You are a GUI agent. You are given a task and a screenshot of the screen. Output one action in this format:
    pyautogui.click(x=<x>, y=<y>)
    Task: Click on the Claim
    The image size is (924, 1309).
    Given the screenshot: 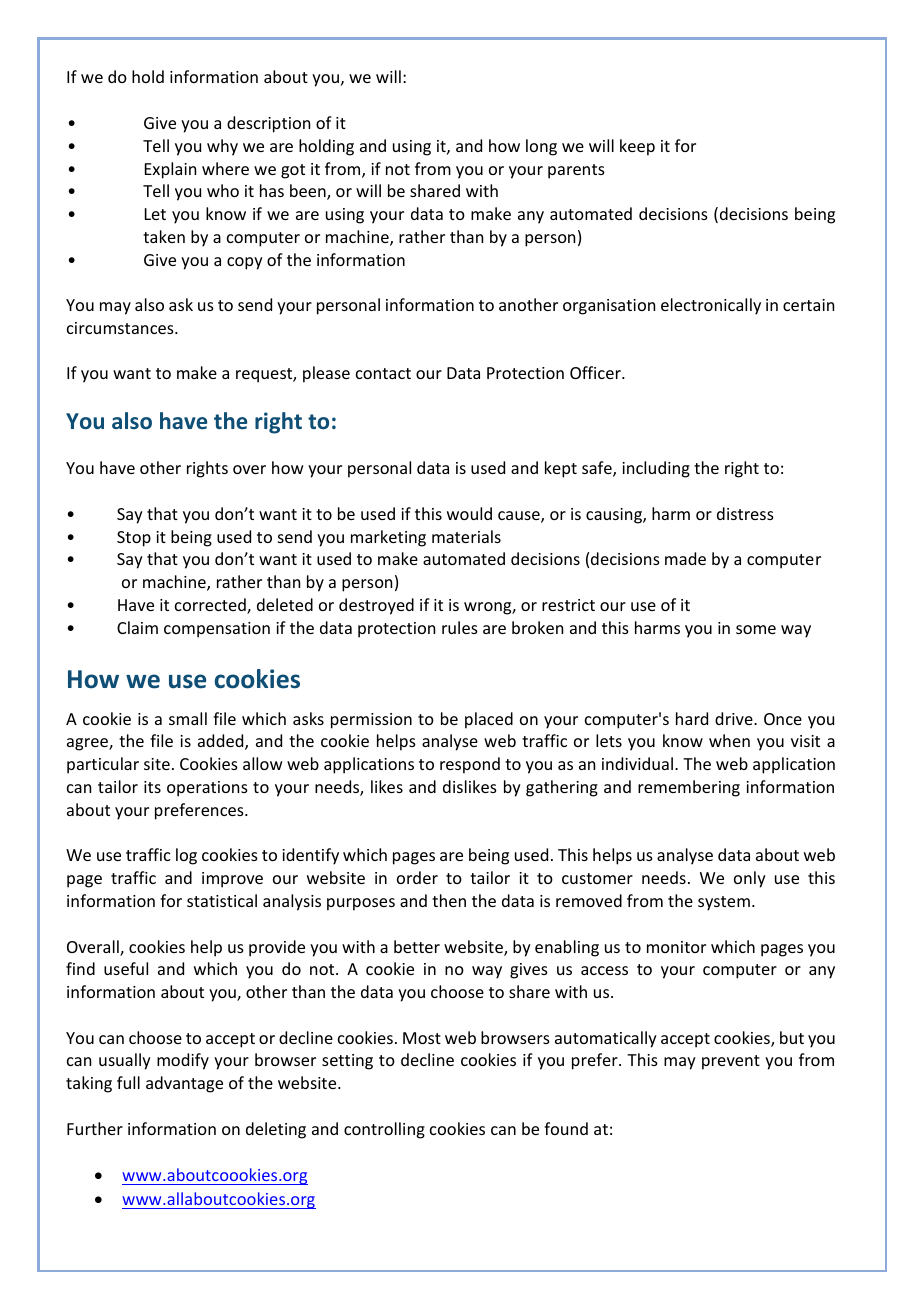 What is the action you would take?
    pyautogui.click(x=137, y=627)
